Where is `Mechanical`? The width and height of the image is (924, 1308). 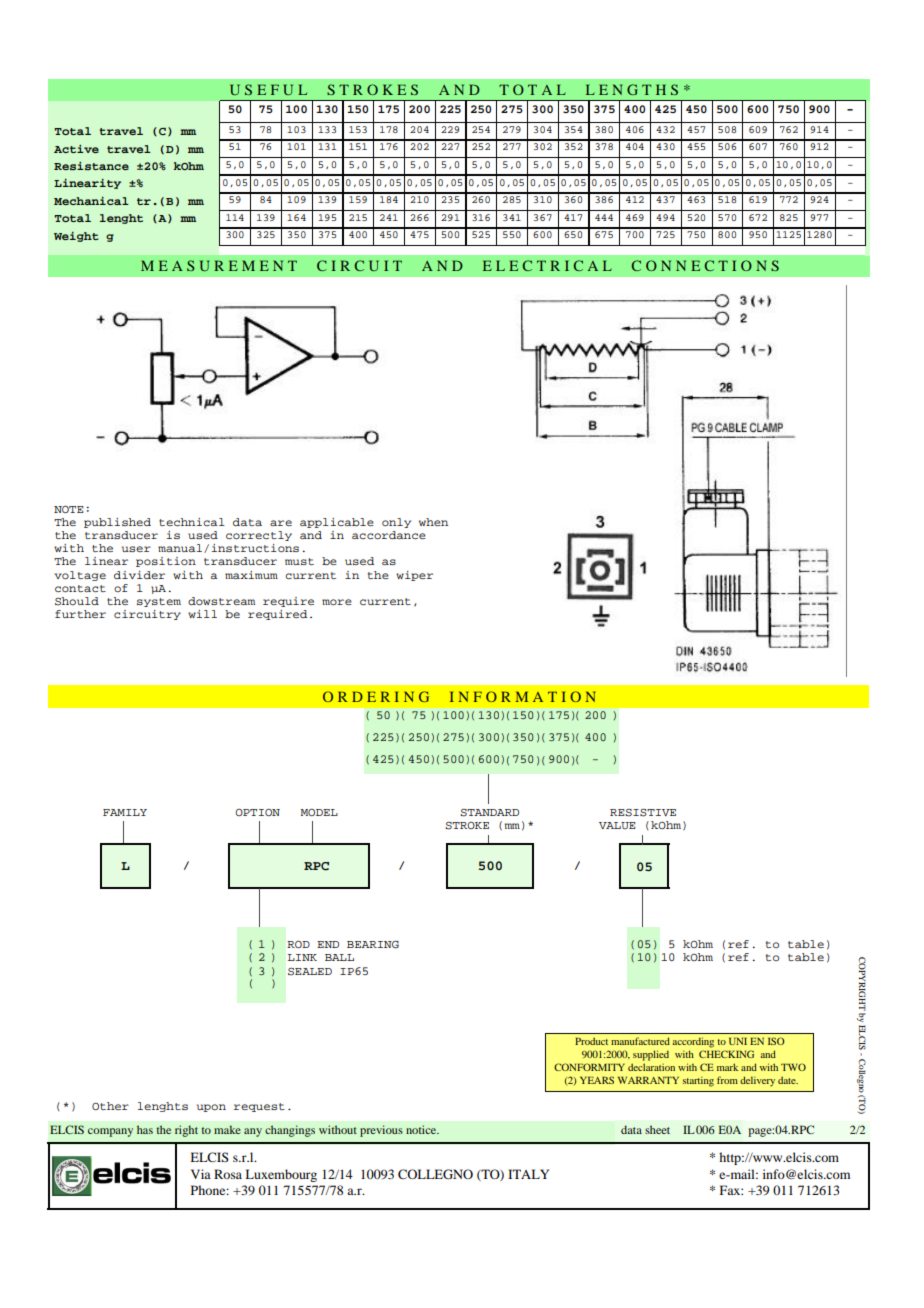 Mechanical is located at coordinates (91, 201).
